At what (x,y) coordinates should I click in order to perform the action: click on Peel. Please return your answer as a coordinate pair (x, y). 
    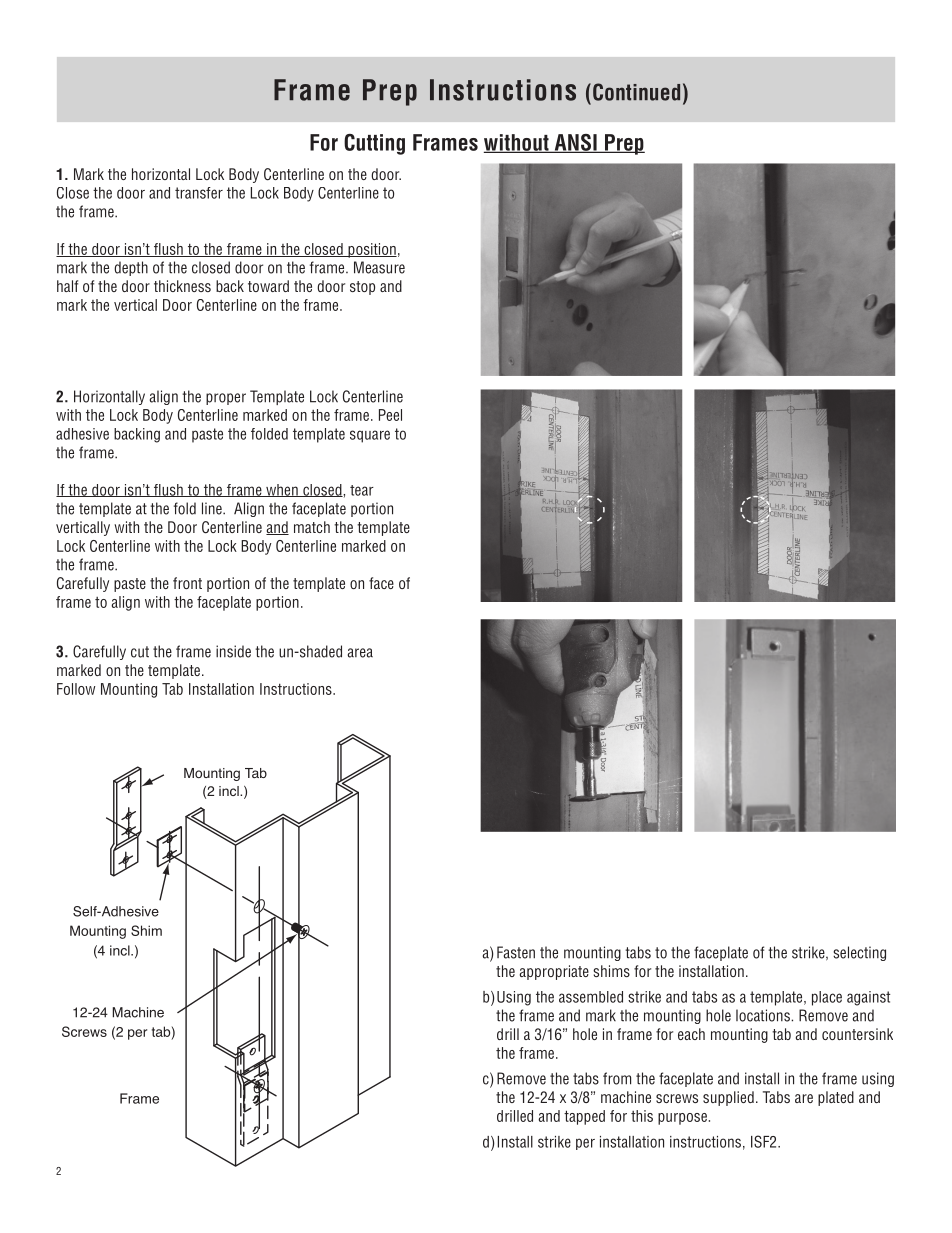
    Looking at the image, I should click on (390, 415).
